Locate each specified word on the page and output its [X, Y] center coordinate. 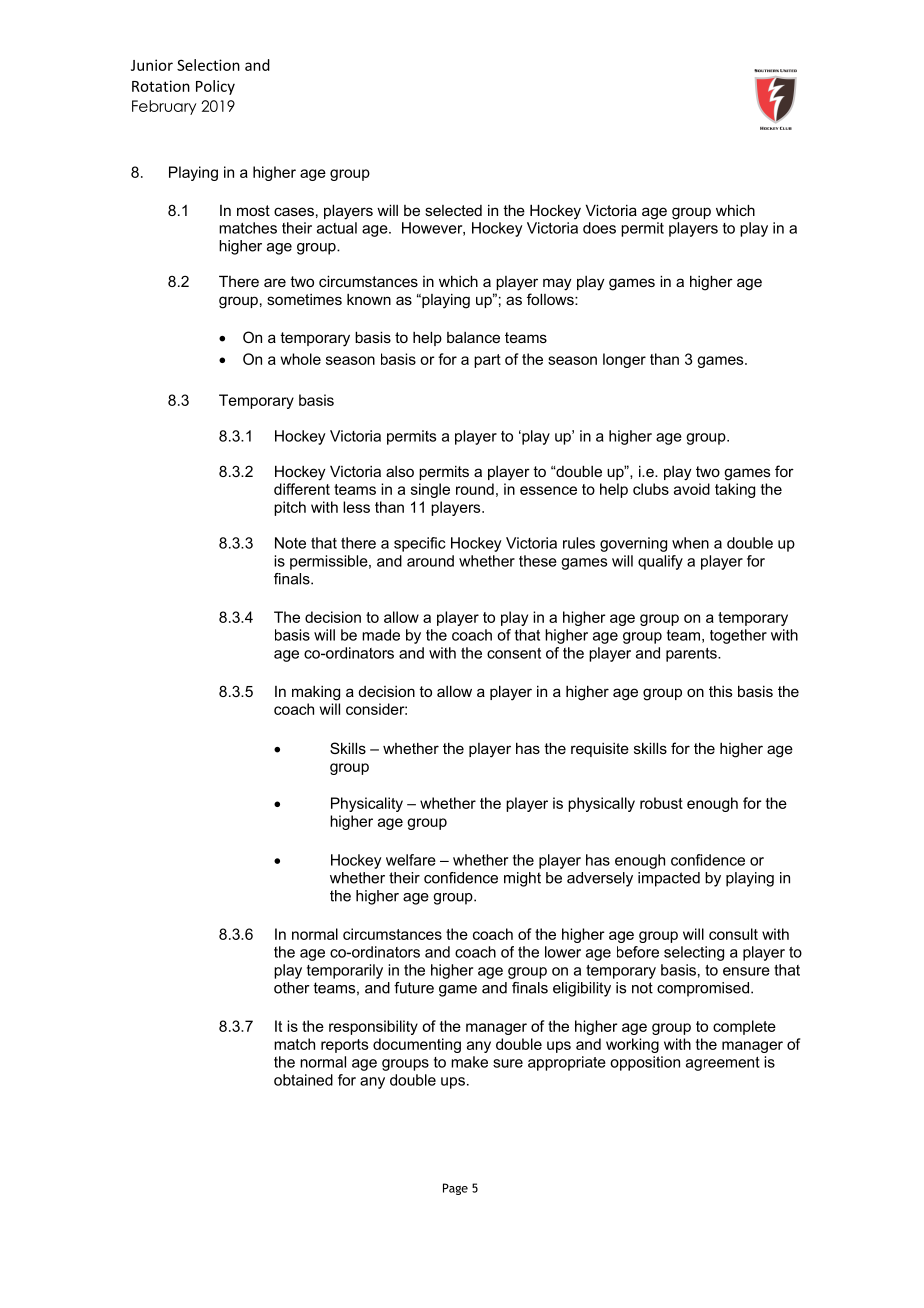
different [302, 489]
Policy [215, 87]
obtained [303, 1080]
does [599, 228]
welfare [411, 860]
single [430, 490]
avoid [692, 489]
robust [661, 803]
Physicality [367, 804]
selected [453, 210]
